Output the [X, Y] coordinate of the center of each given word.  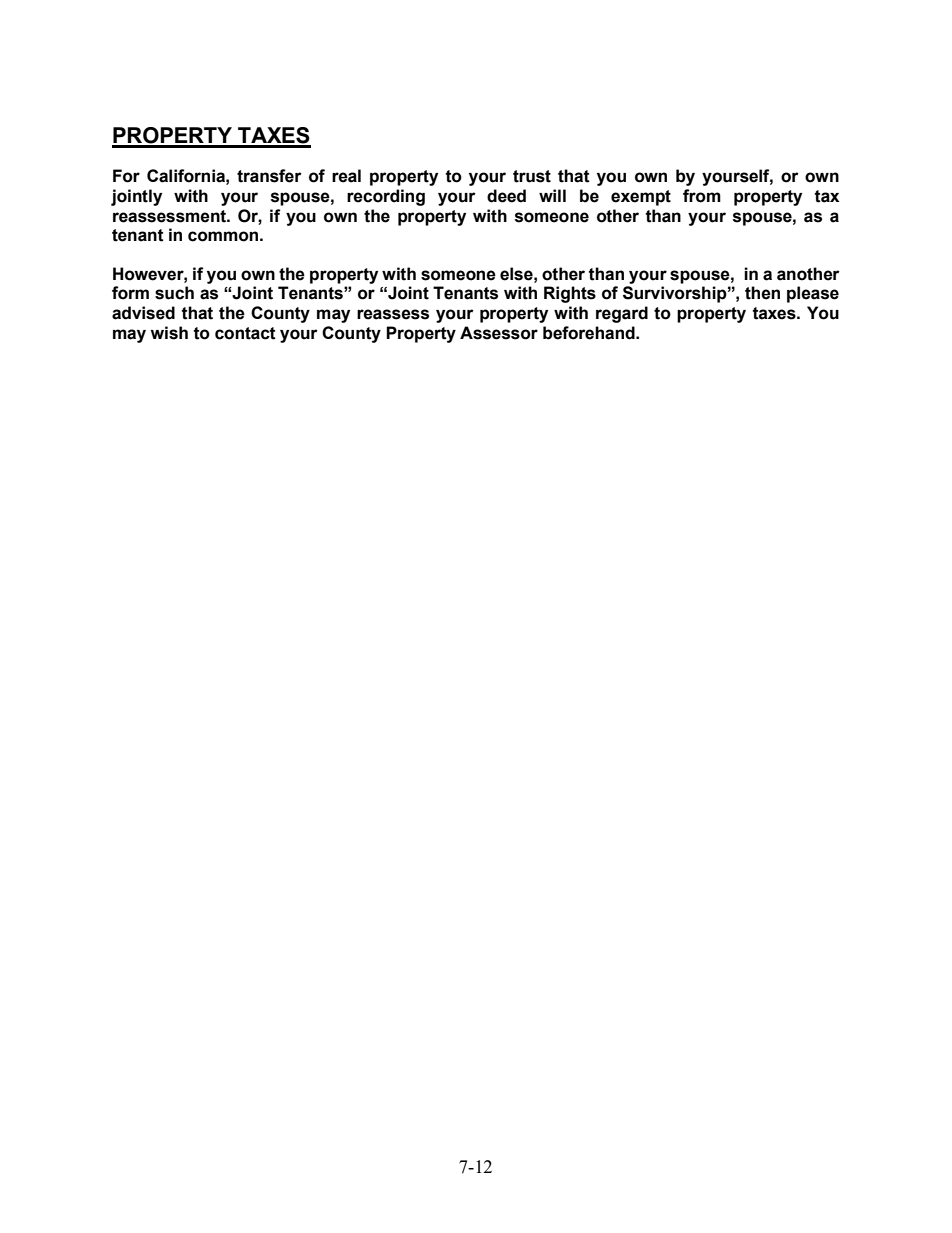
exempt [641, 198]
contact [245, 333]
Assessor [499, 333]
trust [532, 176]
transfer [269, 176]
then [762, 293]
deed [506, 196]
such [174, 293]
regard [622, 314]
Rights [570, 294]
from [702, 196]
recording [386, 197]
